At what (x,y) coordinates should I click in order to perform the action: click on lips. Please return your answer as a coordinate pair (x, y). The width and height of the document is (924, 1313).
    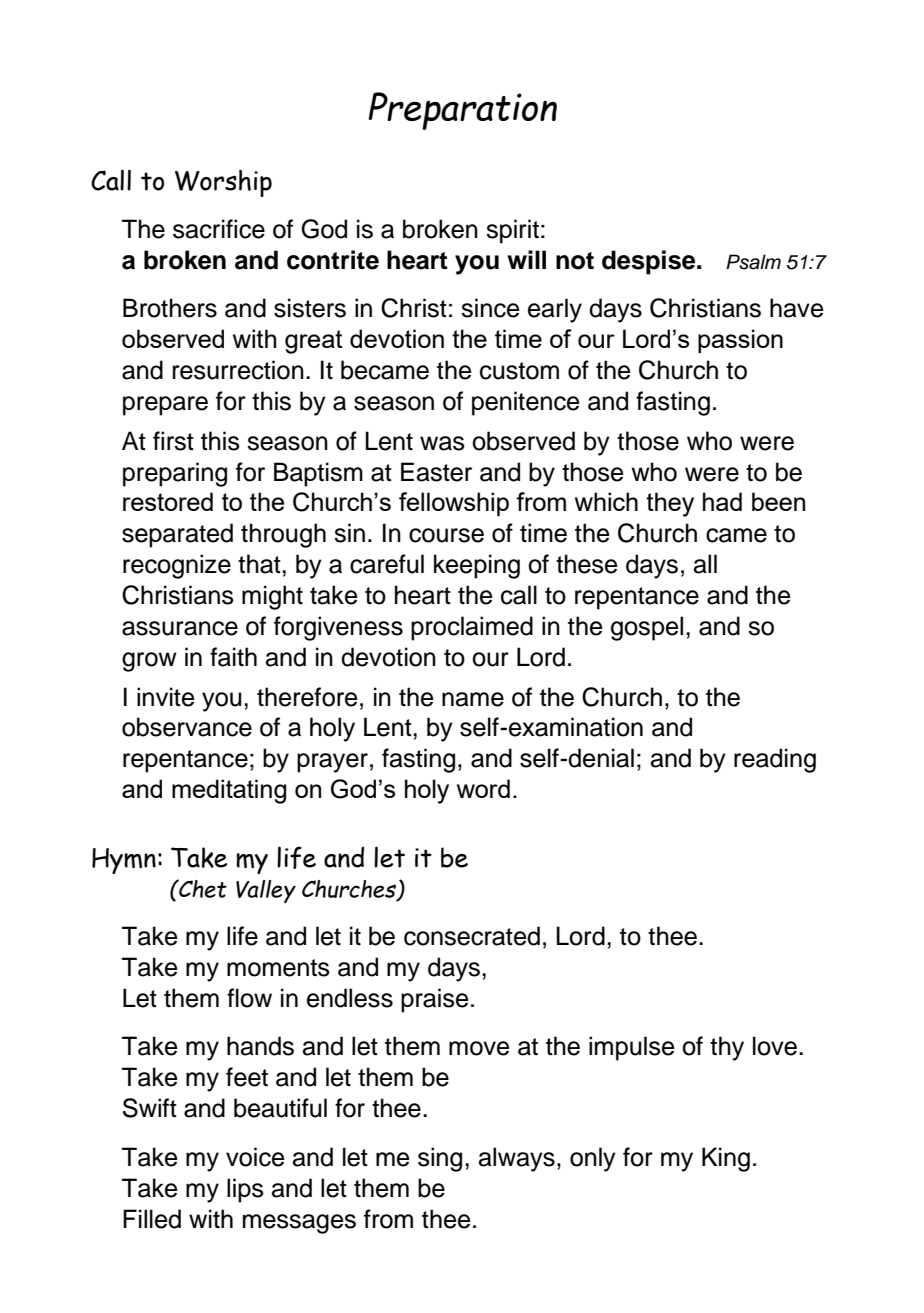
    Looking at the image, I should click on (245, 1190).
